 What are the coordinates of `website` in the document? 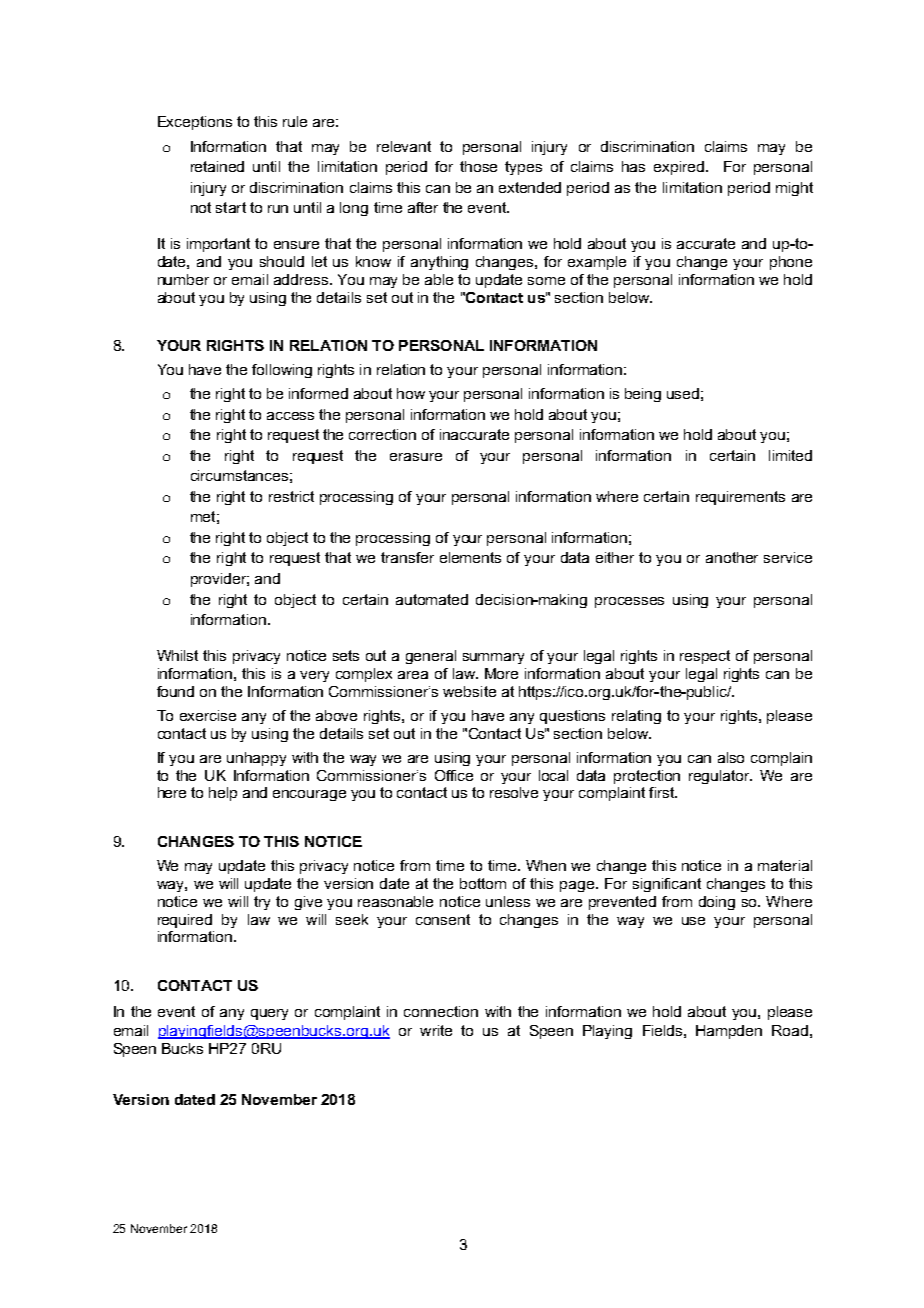 It's located at (469, 691).
